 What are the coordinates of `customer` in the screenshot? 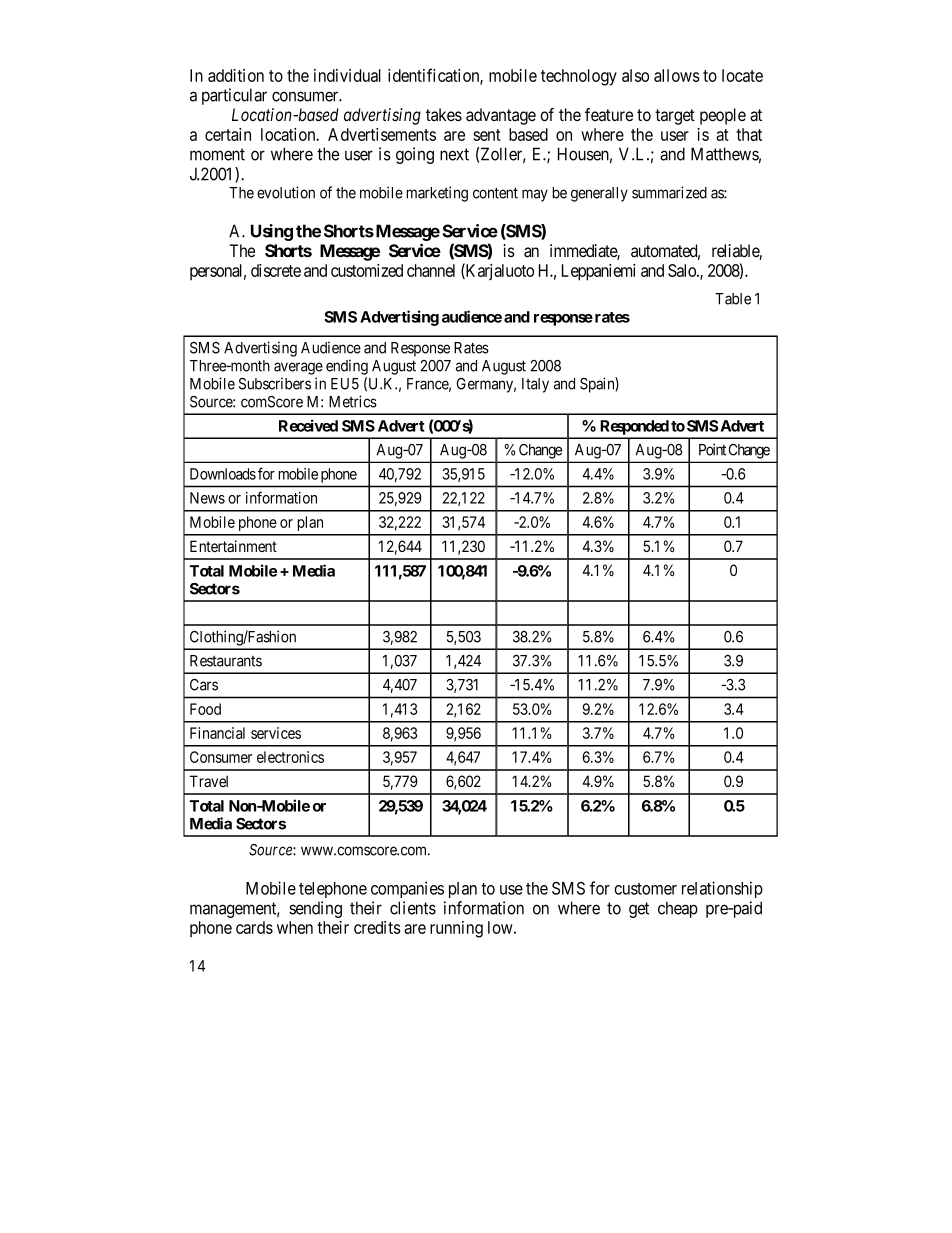 It's located at (645, 889).
